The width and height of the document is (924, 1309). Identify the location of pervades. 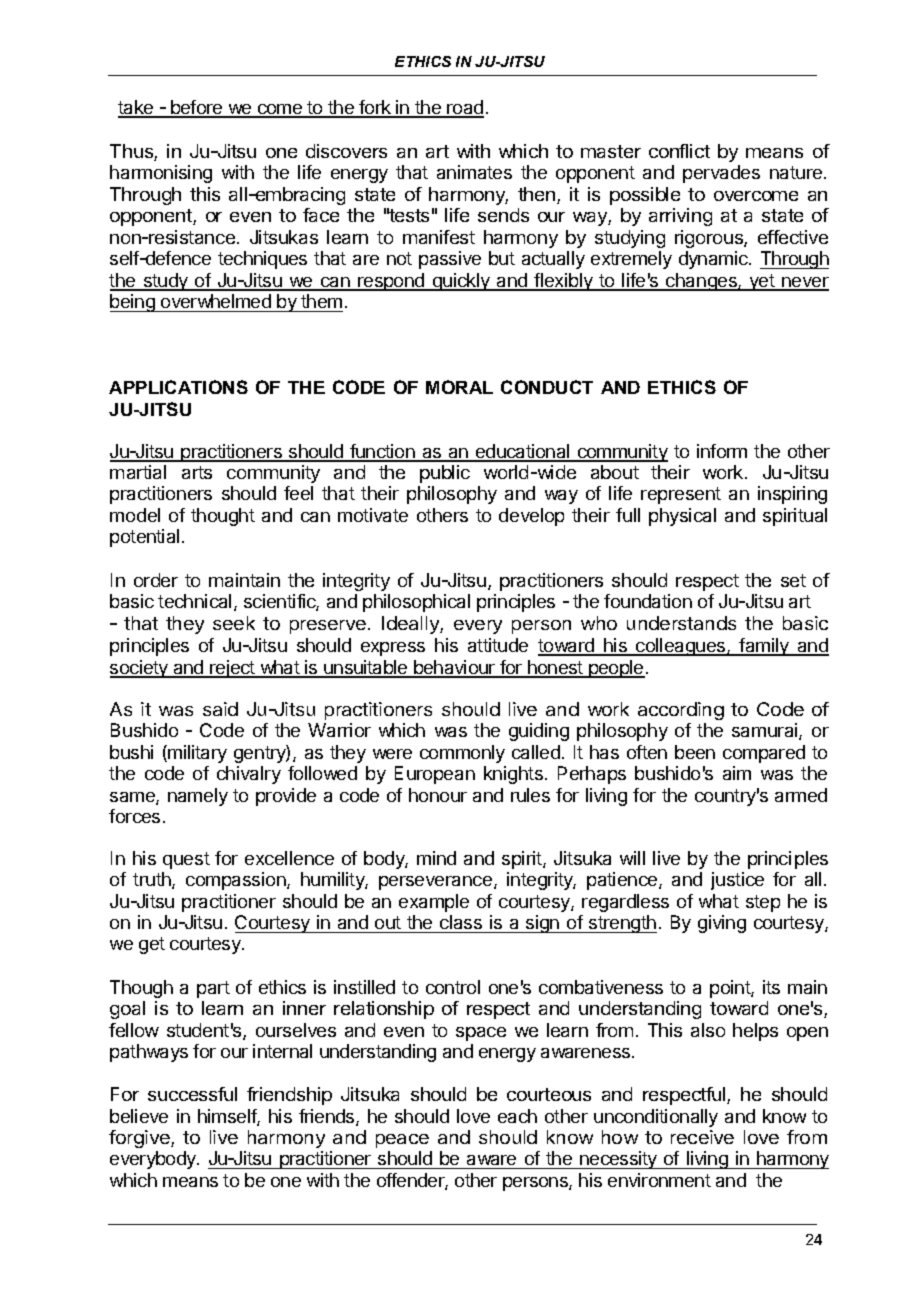
(721, 174).
